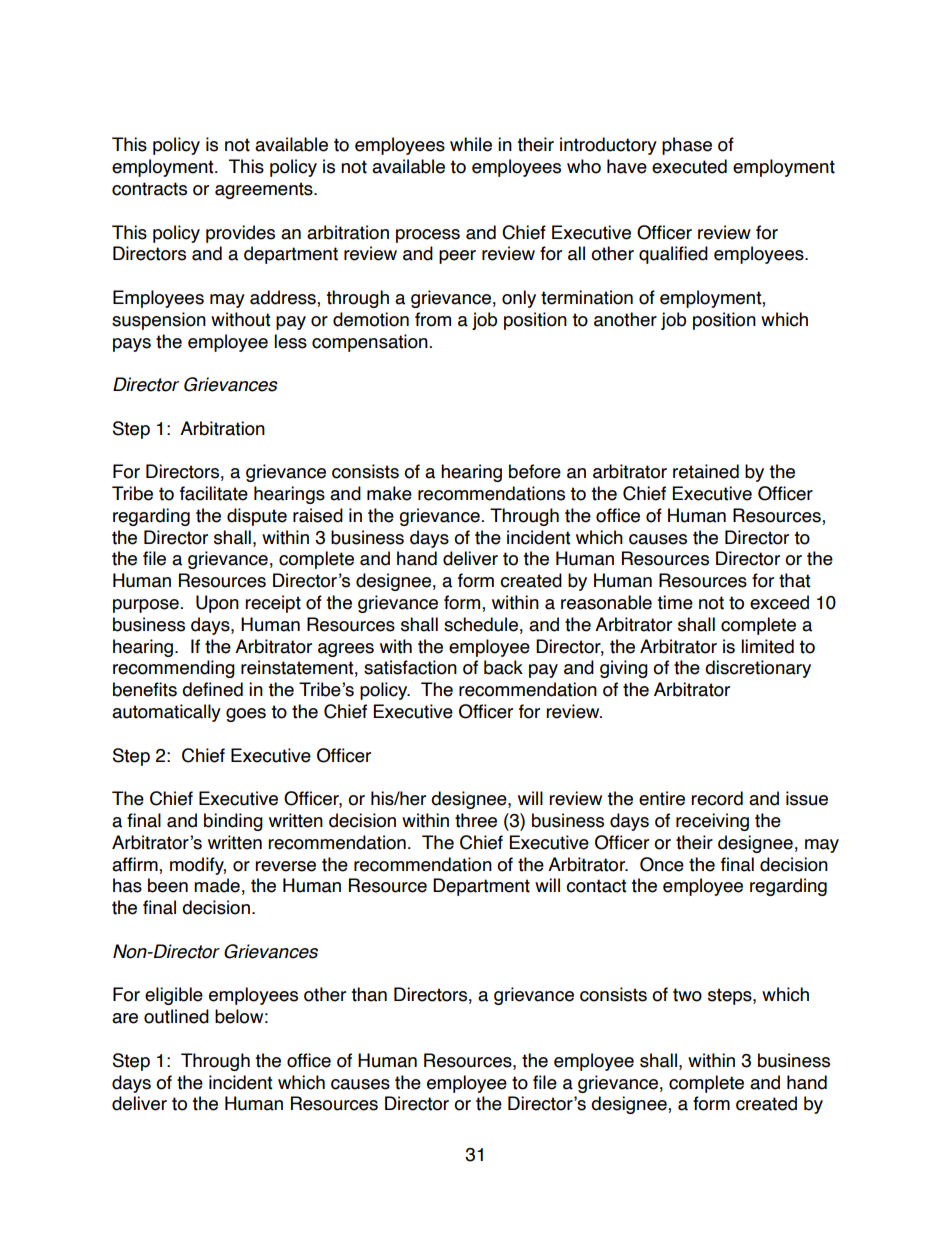  I want to click on contracts, so click(149, 189).
